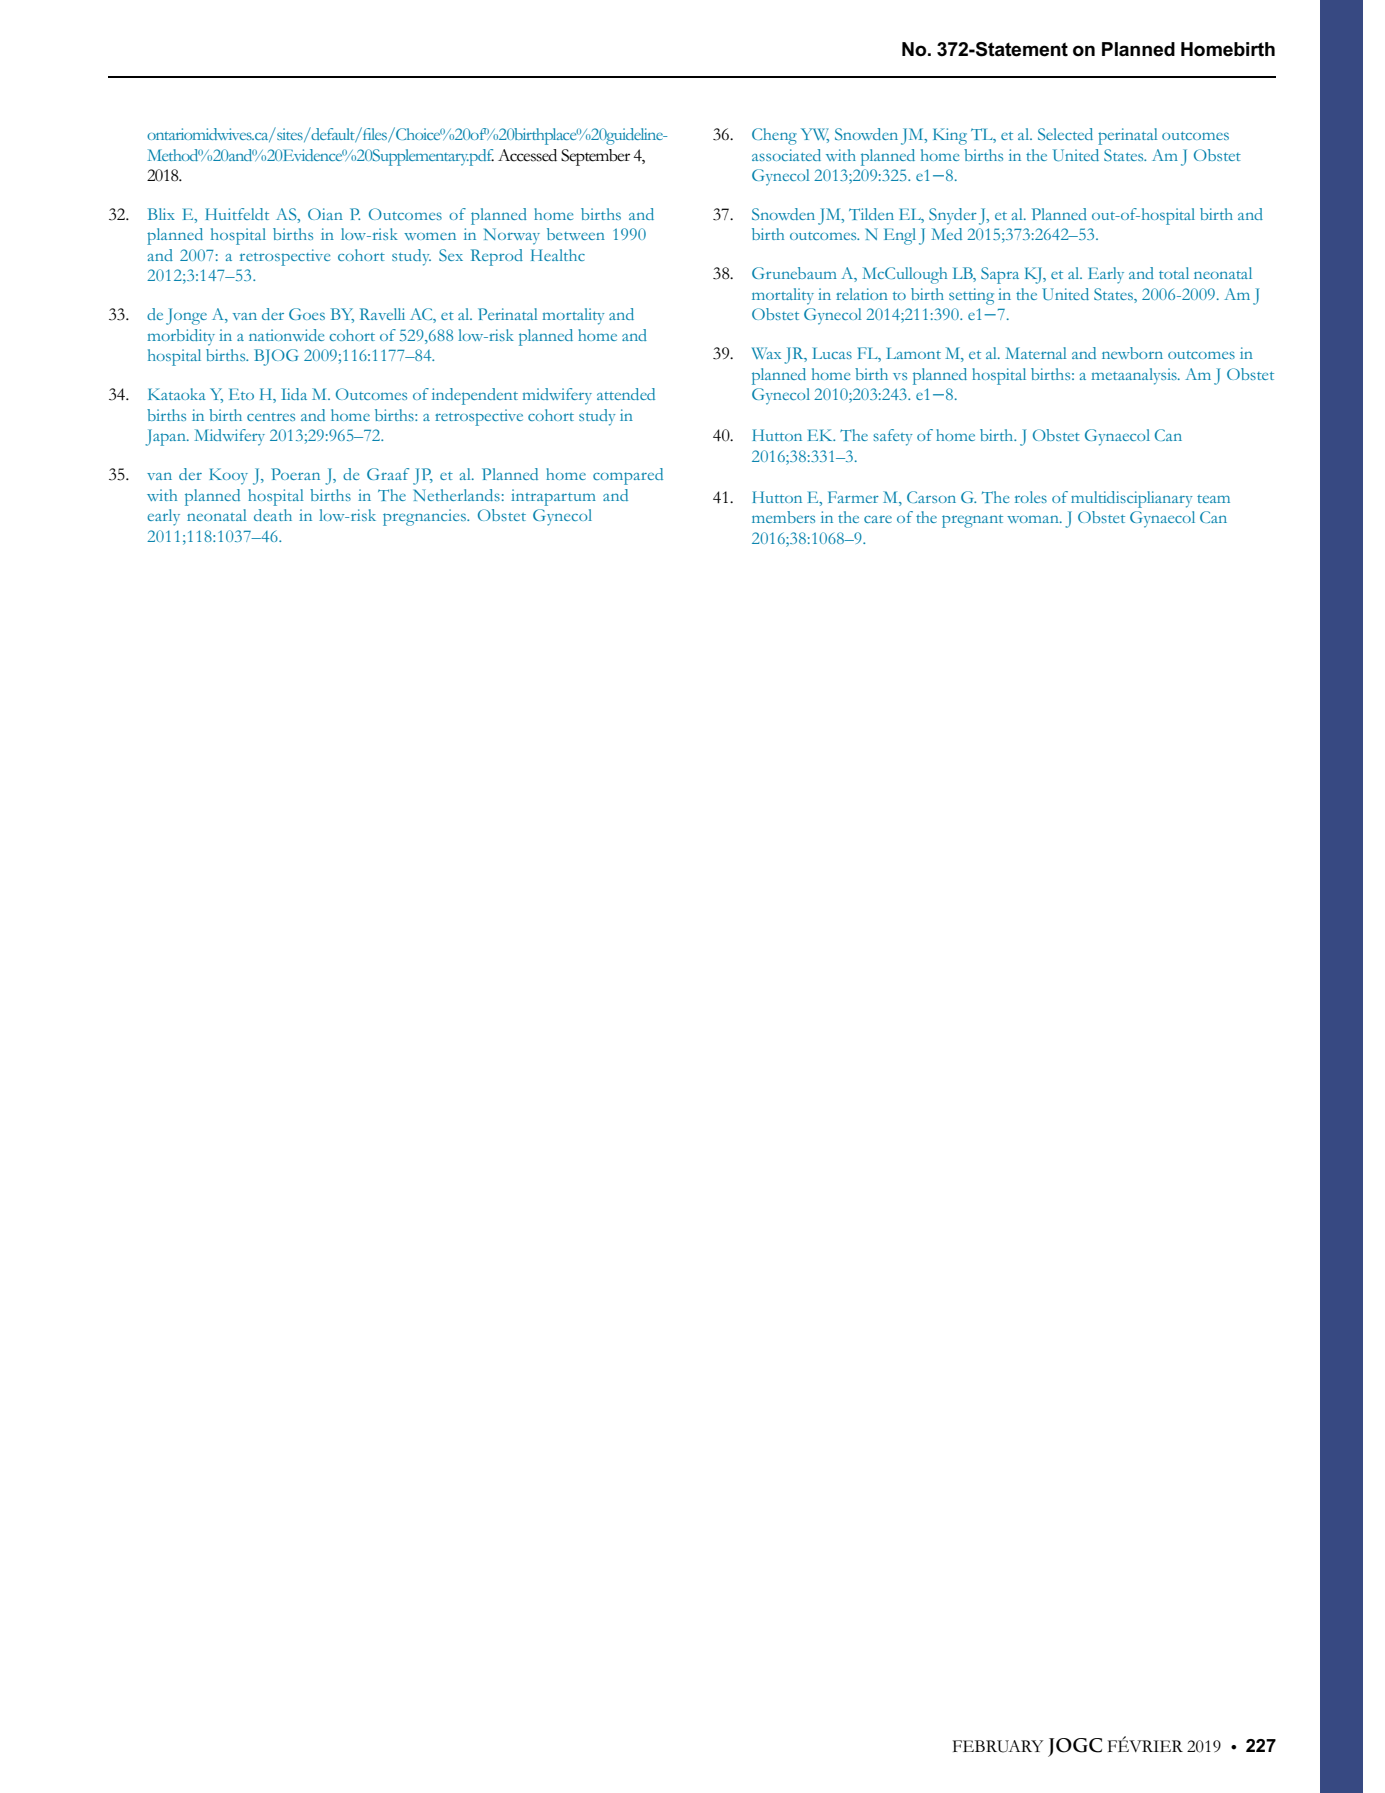 This screenshot has width=1385, height=1793. I want to click on death, so click(273, 515).
